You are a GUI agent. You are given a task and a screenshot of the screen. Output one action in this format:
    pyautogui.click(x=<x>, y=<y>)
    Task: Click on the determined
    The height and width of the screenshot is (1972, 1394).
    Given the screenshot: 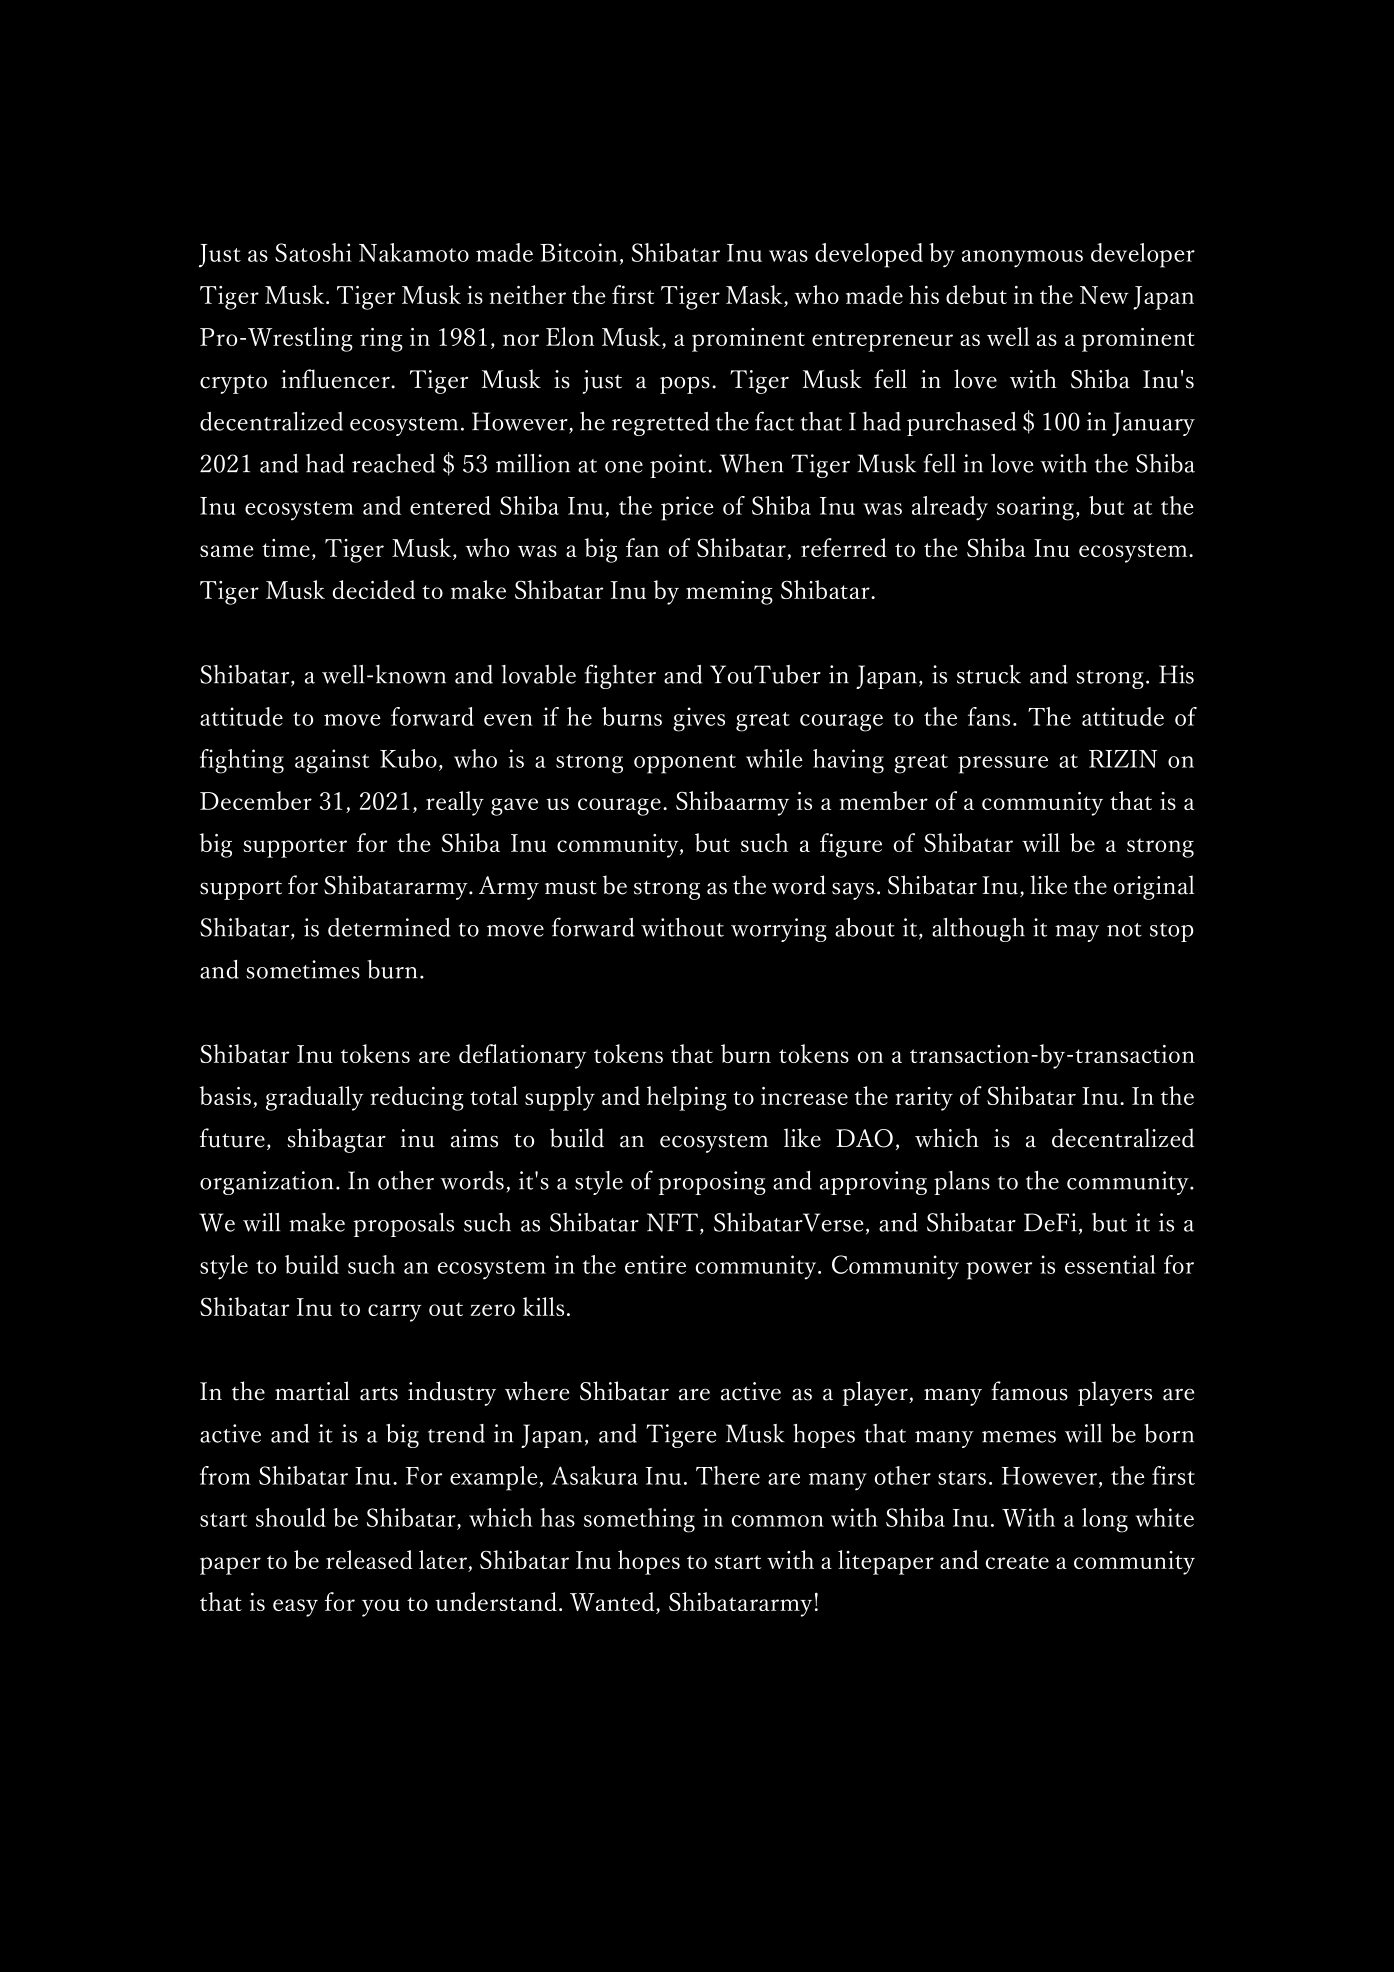 What is the action you would take?
    pyautogui.click(x=389, y=927)
